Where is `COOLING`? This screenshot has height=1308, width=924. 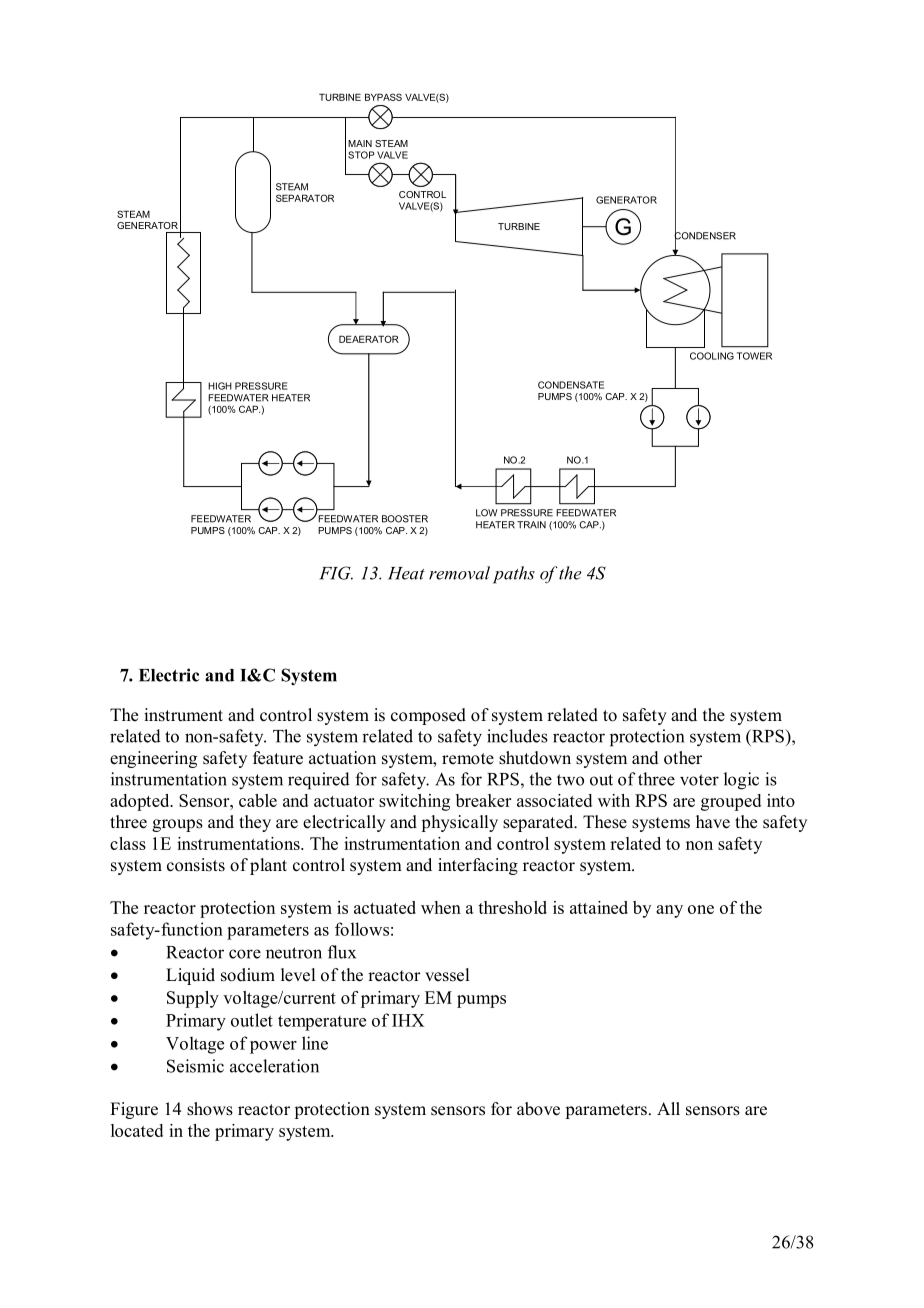 COOLING is located at coordinates (712, 356).
